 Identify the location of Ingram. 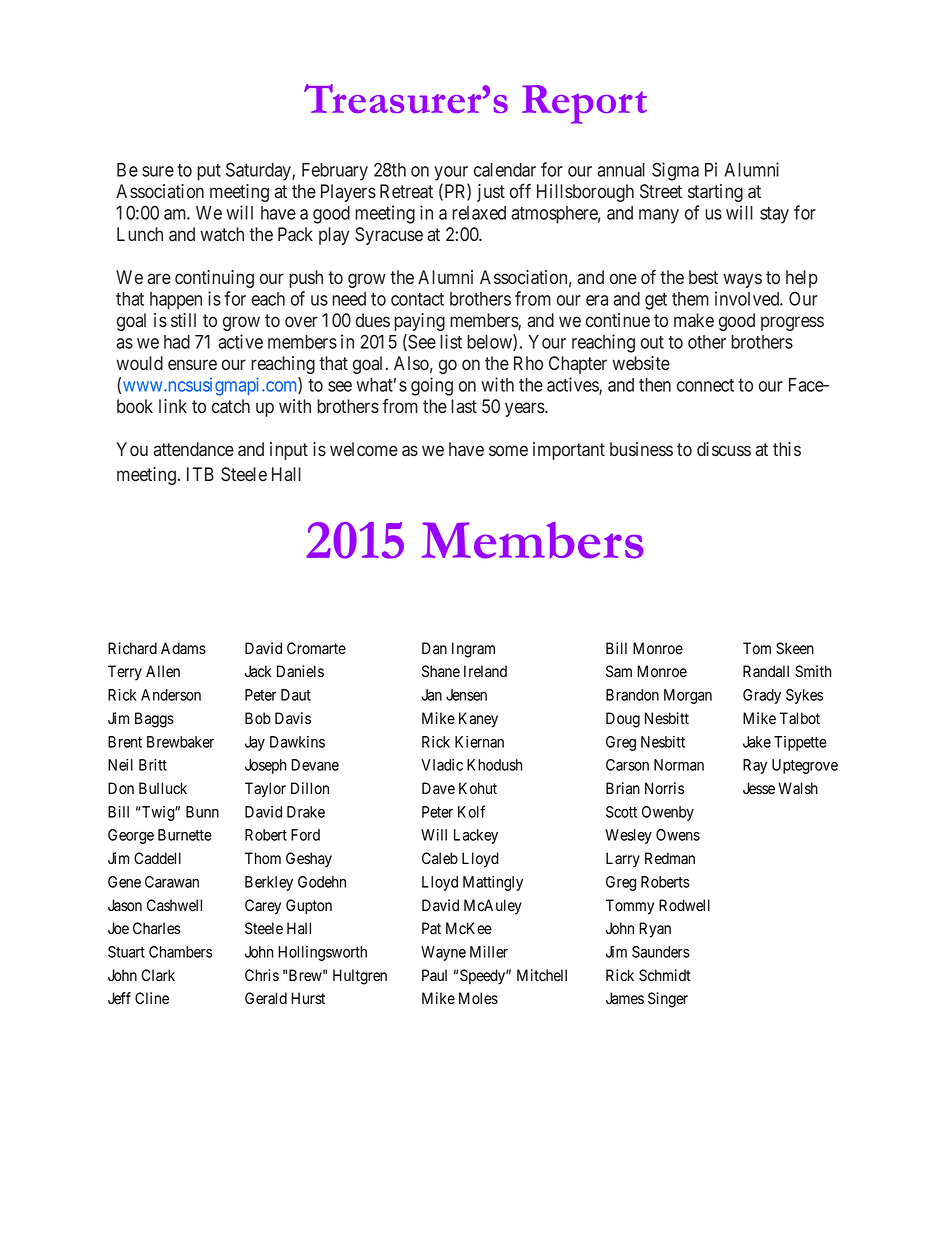
(473, 650).
